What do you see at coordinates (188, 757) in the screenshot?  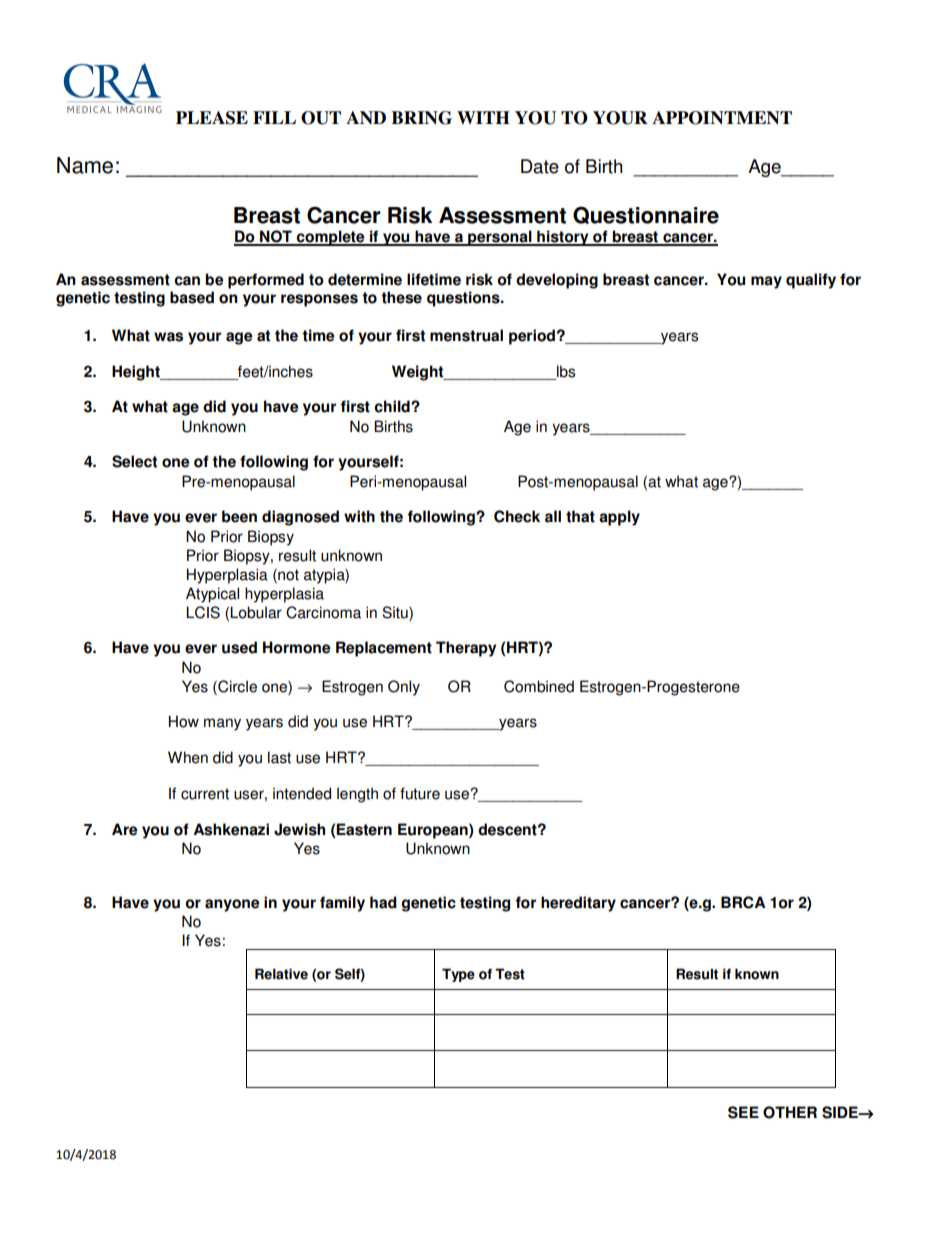 I see `When` at bounding box center [188, 757].
